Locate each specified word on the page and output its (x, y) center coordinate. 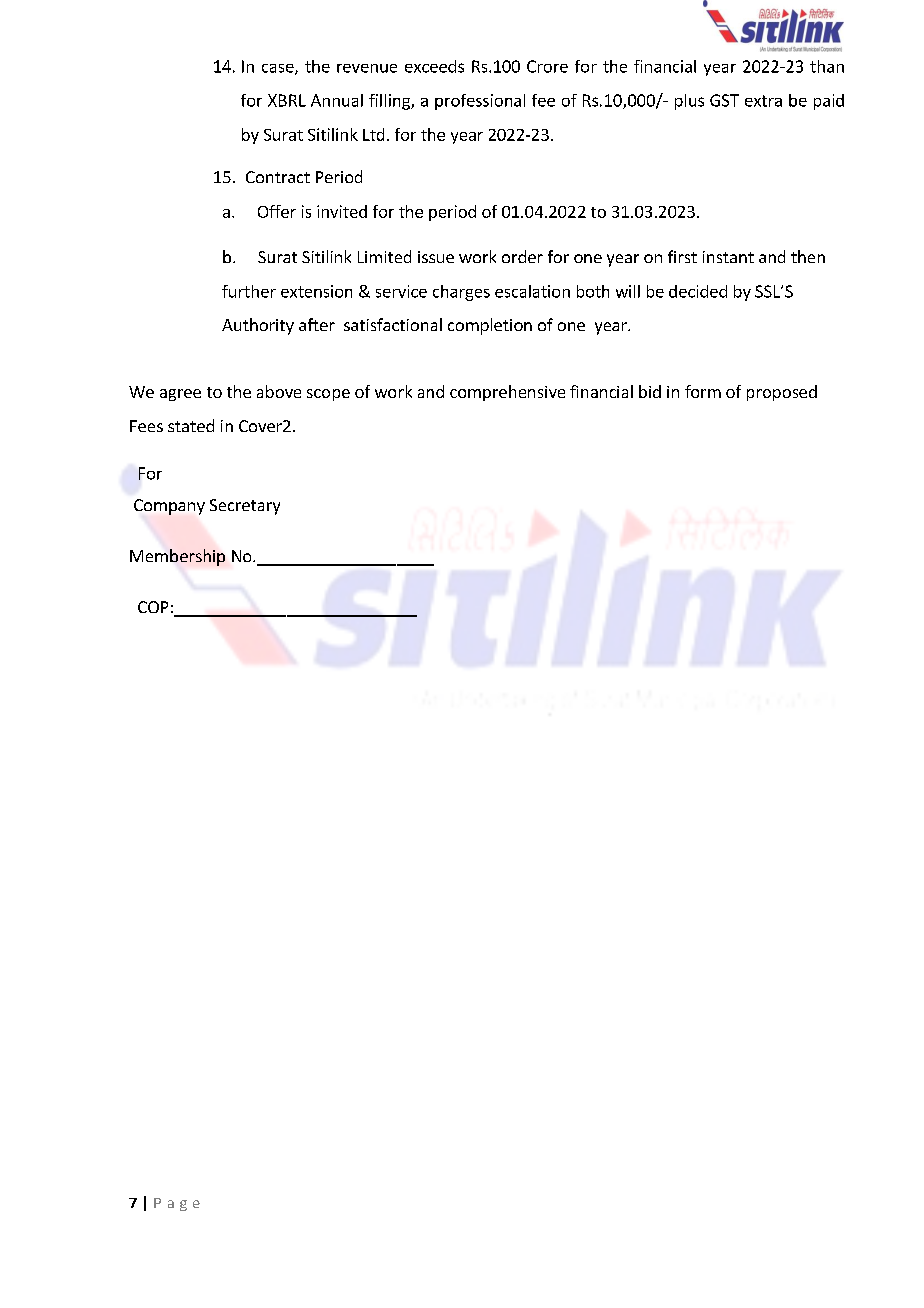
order (522, 256)
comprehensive (507, 393)
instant (728, 257)
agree (180, 395)
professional (480, 102)
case (279, 69)
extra (763, 101)
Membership (177, 557)
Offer (277, 211)
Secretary (245, 507)
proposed (782, 393)
